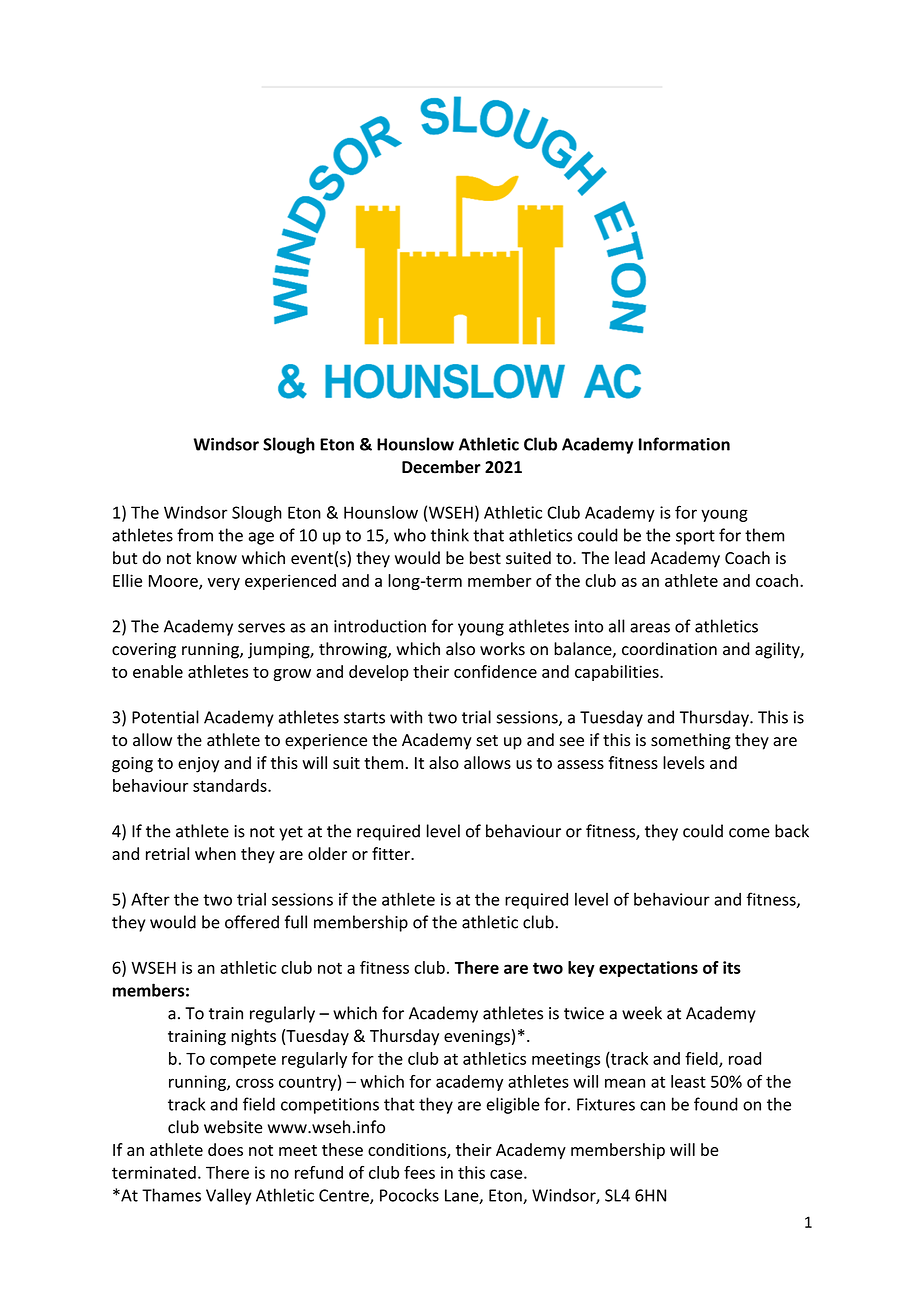  Describe the element at coordinates (716, 1104) in the screenshot. I see `found` at that location.
